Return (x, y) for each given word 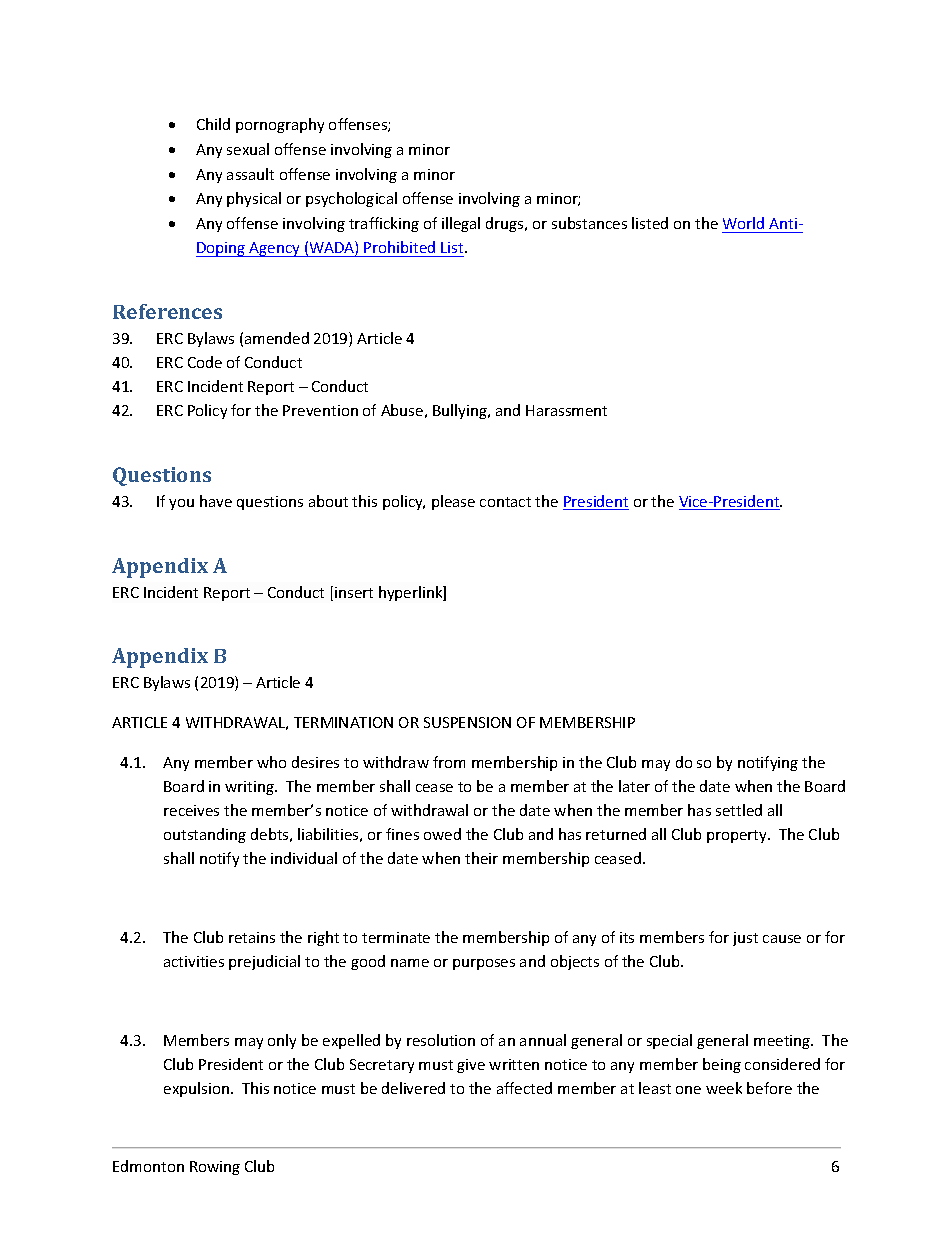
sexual (248, 149)
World (743, 223)
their (481, 858)
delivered (413, 1088)
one (688, 1090)
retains (252, 937)
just (745, 939)
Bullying (461, 411)
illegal (461, 224)
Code (205, 362)
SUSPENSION (467, 722)
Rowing (215, 1168)
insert (354, 592)
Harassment (566, 410)
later (634, 786)
